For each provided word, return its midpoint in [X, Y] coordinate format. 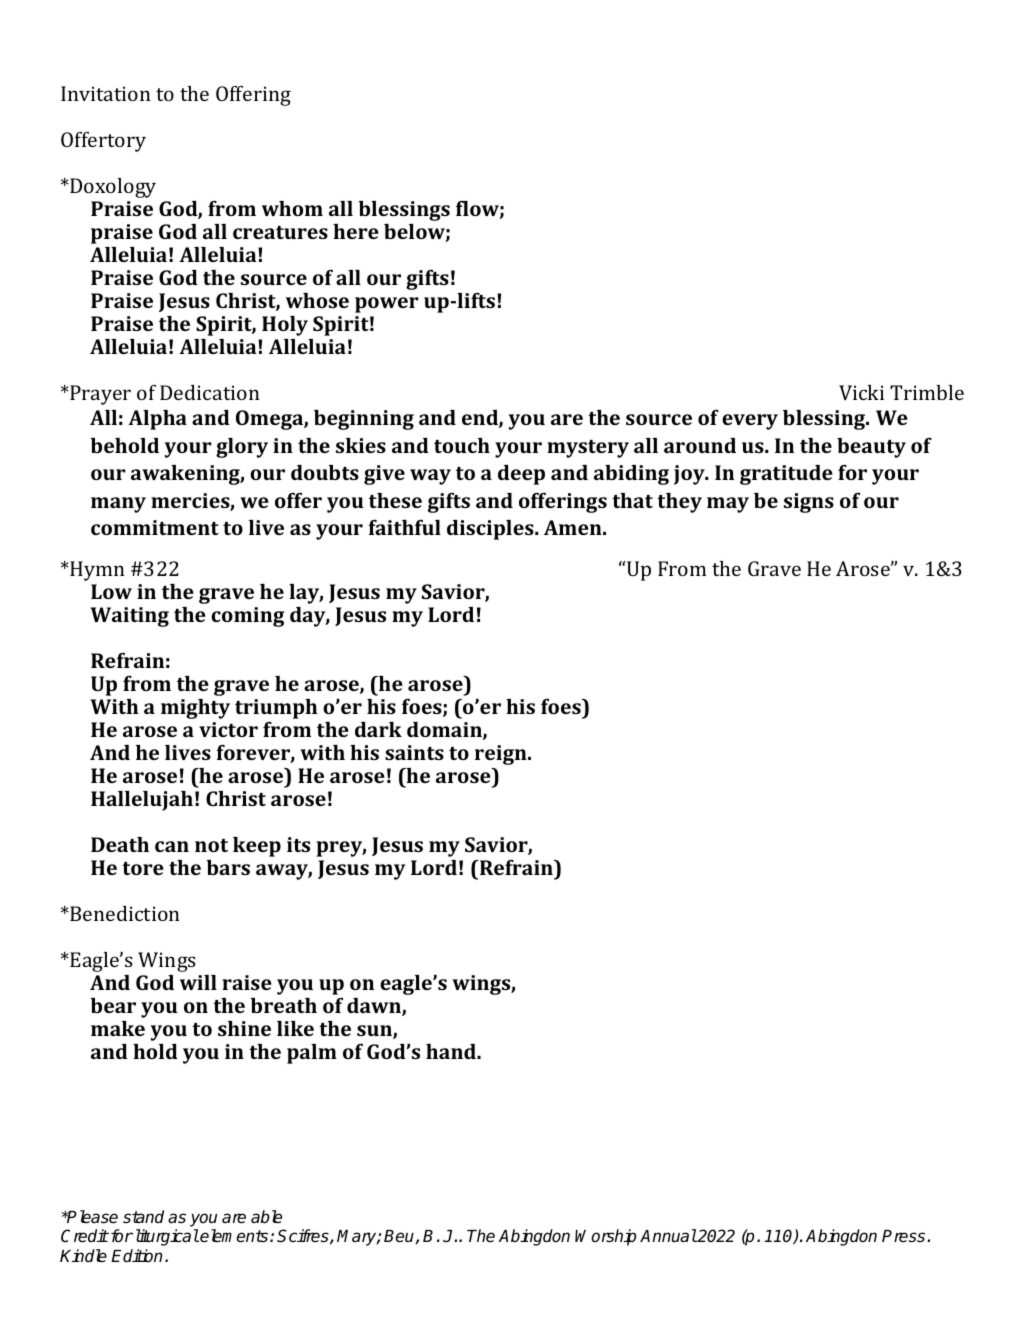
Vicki [861, 392]
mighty [195, 709]
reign [502, 755]
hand [452, 1051]
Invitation [106, 93]
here [356, 231]
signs [809, 503]
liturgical [165, 1237]
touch [462, 445]
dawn [375, 1007]
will [198, 982]
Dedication [210, 392]
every [750, 422]
